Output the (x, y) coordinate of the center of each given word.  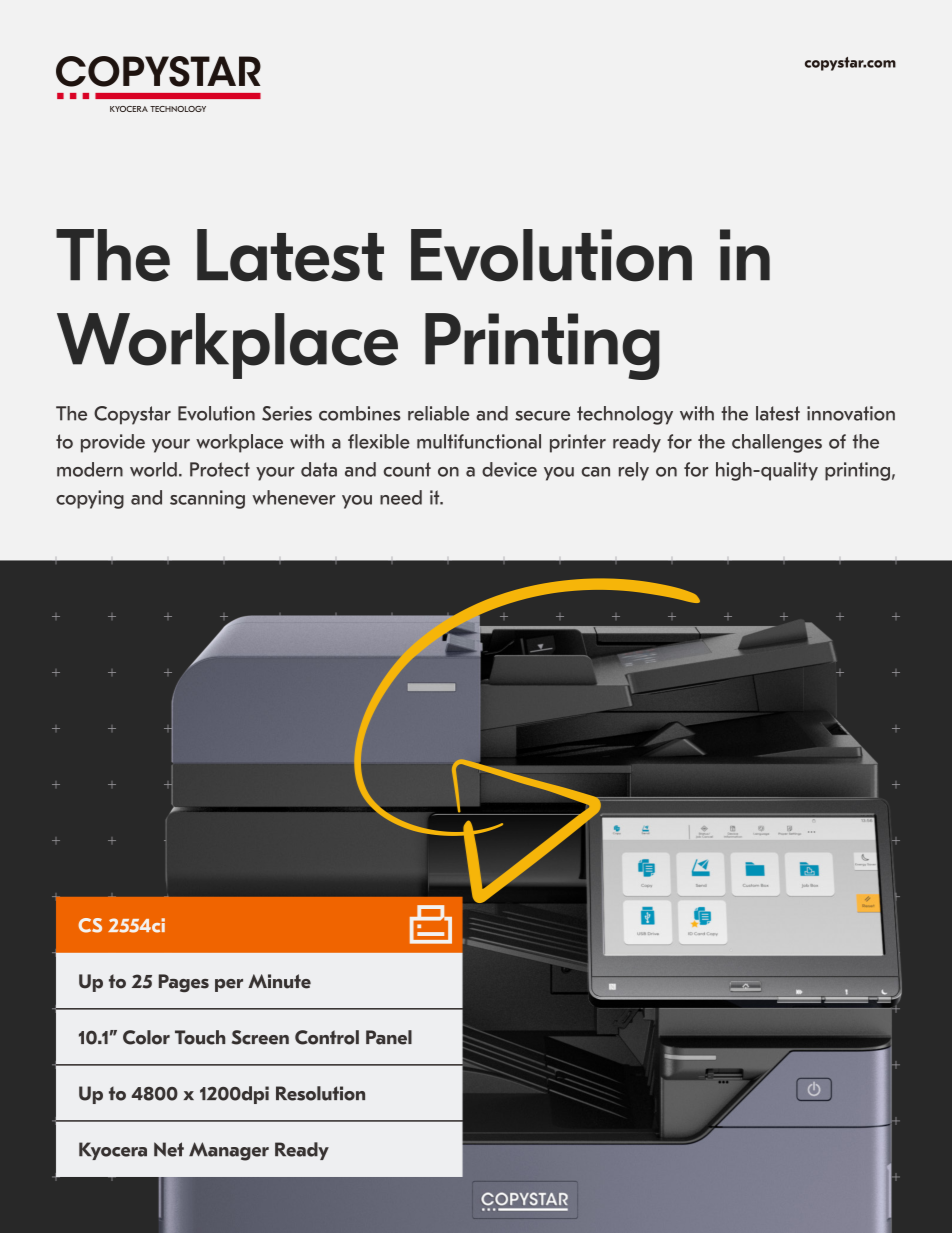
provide (113, 443)
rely (634, 471)
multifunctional (479, 441)
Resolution (320, 1093)
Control (327, 1037)
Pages (184, 983)
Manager (229, 1151)
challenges (777, 443)
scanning (207, 499)
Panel (389, 1037)
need (401, 497)
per (229, 985)
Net (169, 1149)
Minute (279, 981)
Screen (260, 1037)
